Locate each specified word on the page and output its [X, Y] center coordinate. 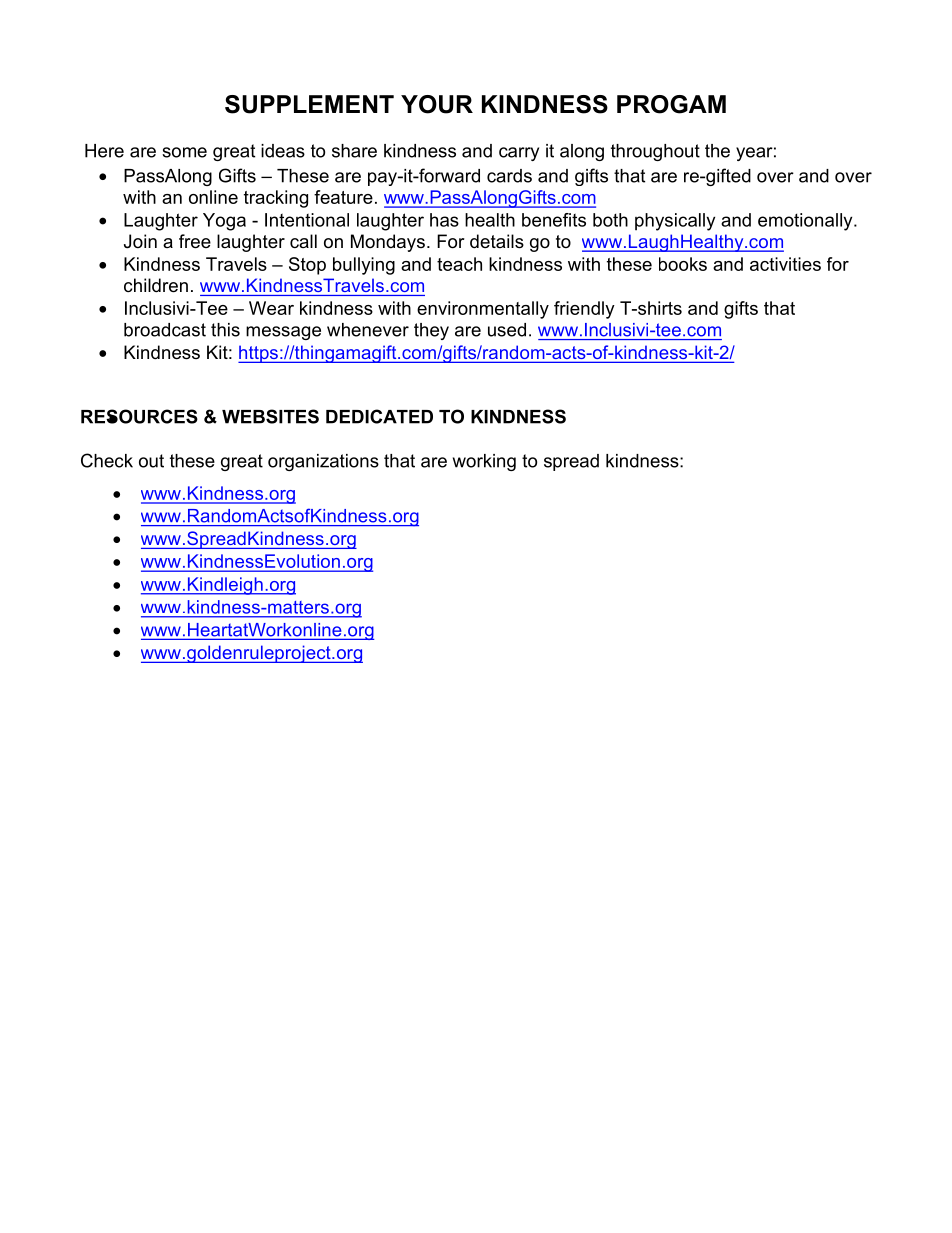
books [683, 264]
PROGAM [671, 104]
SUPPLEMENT [309, 104]
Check [107, 460]
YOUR [437, 104]
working [484, 462]
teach [459, 264]
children [156, 285]
